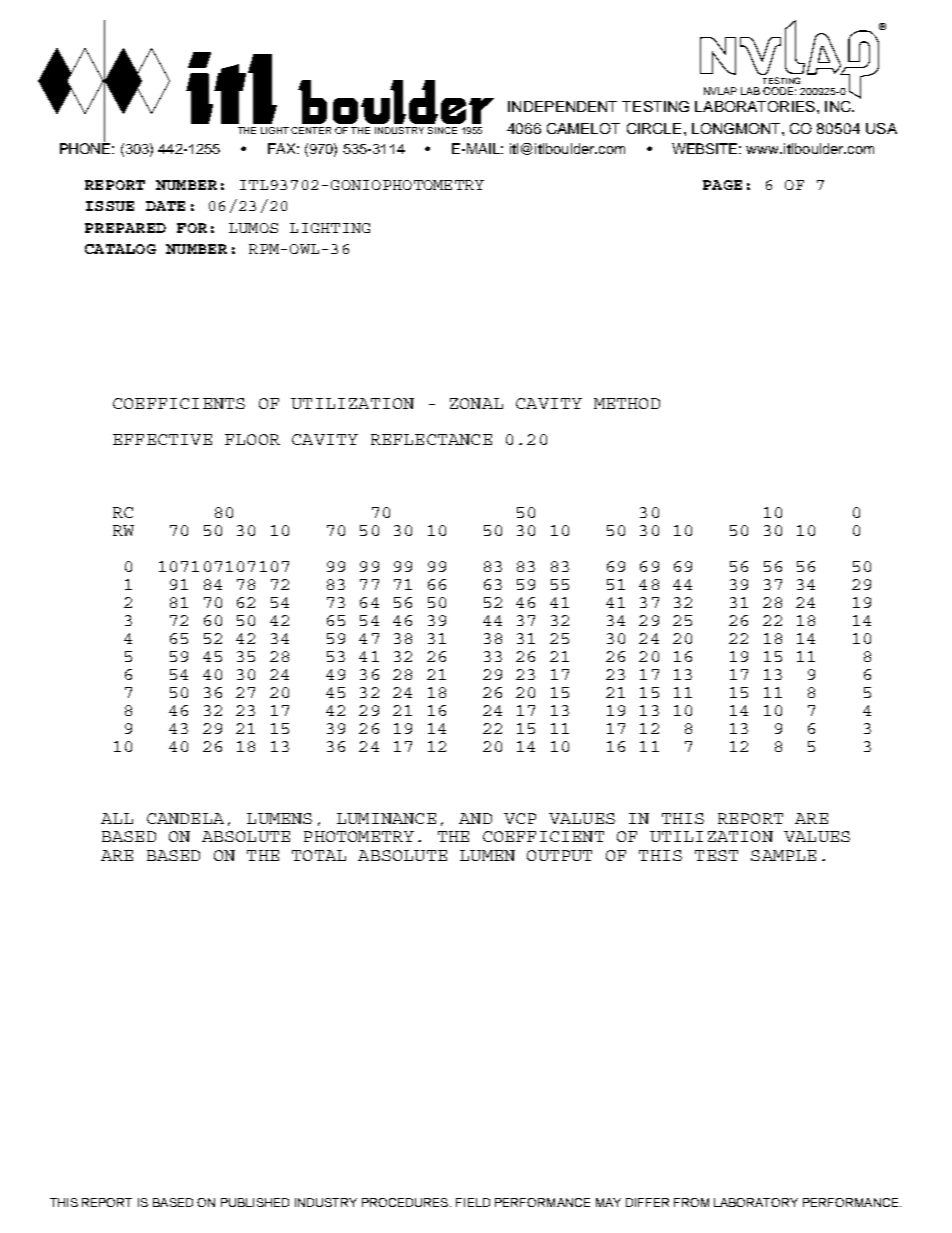 The width and height of the page is (952, 1233). What do you see at coordinates (110, 206) in the page?
I see `ISSUE` at bounding box center [110, 206].
